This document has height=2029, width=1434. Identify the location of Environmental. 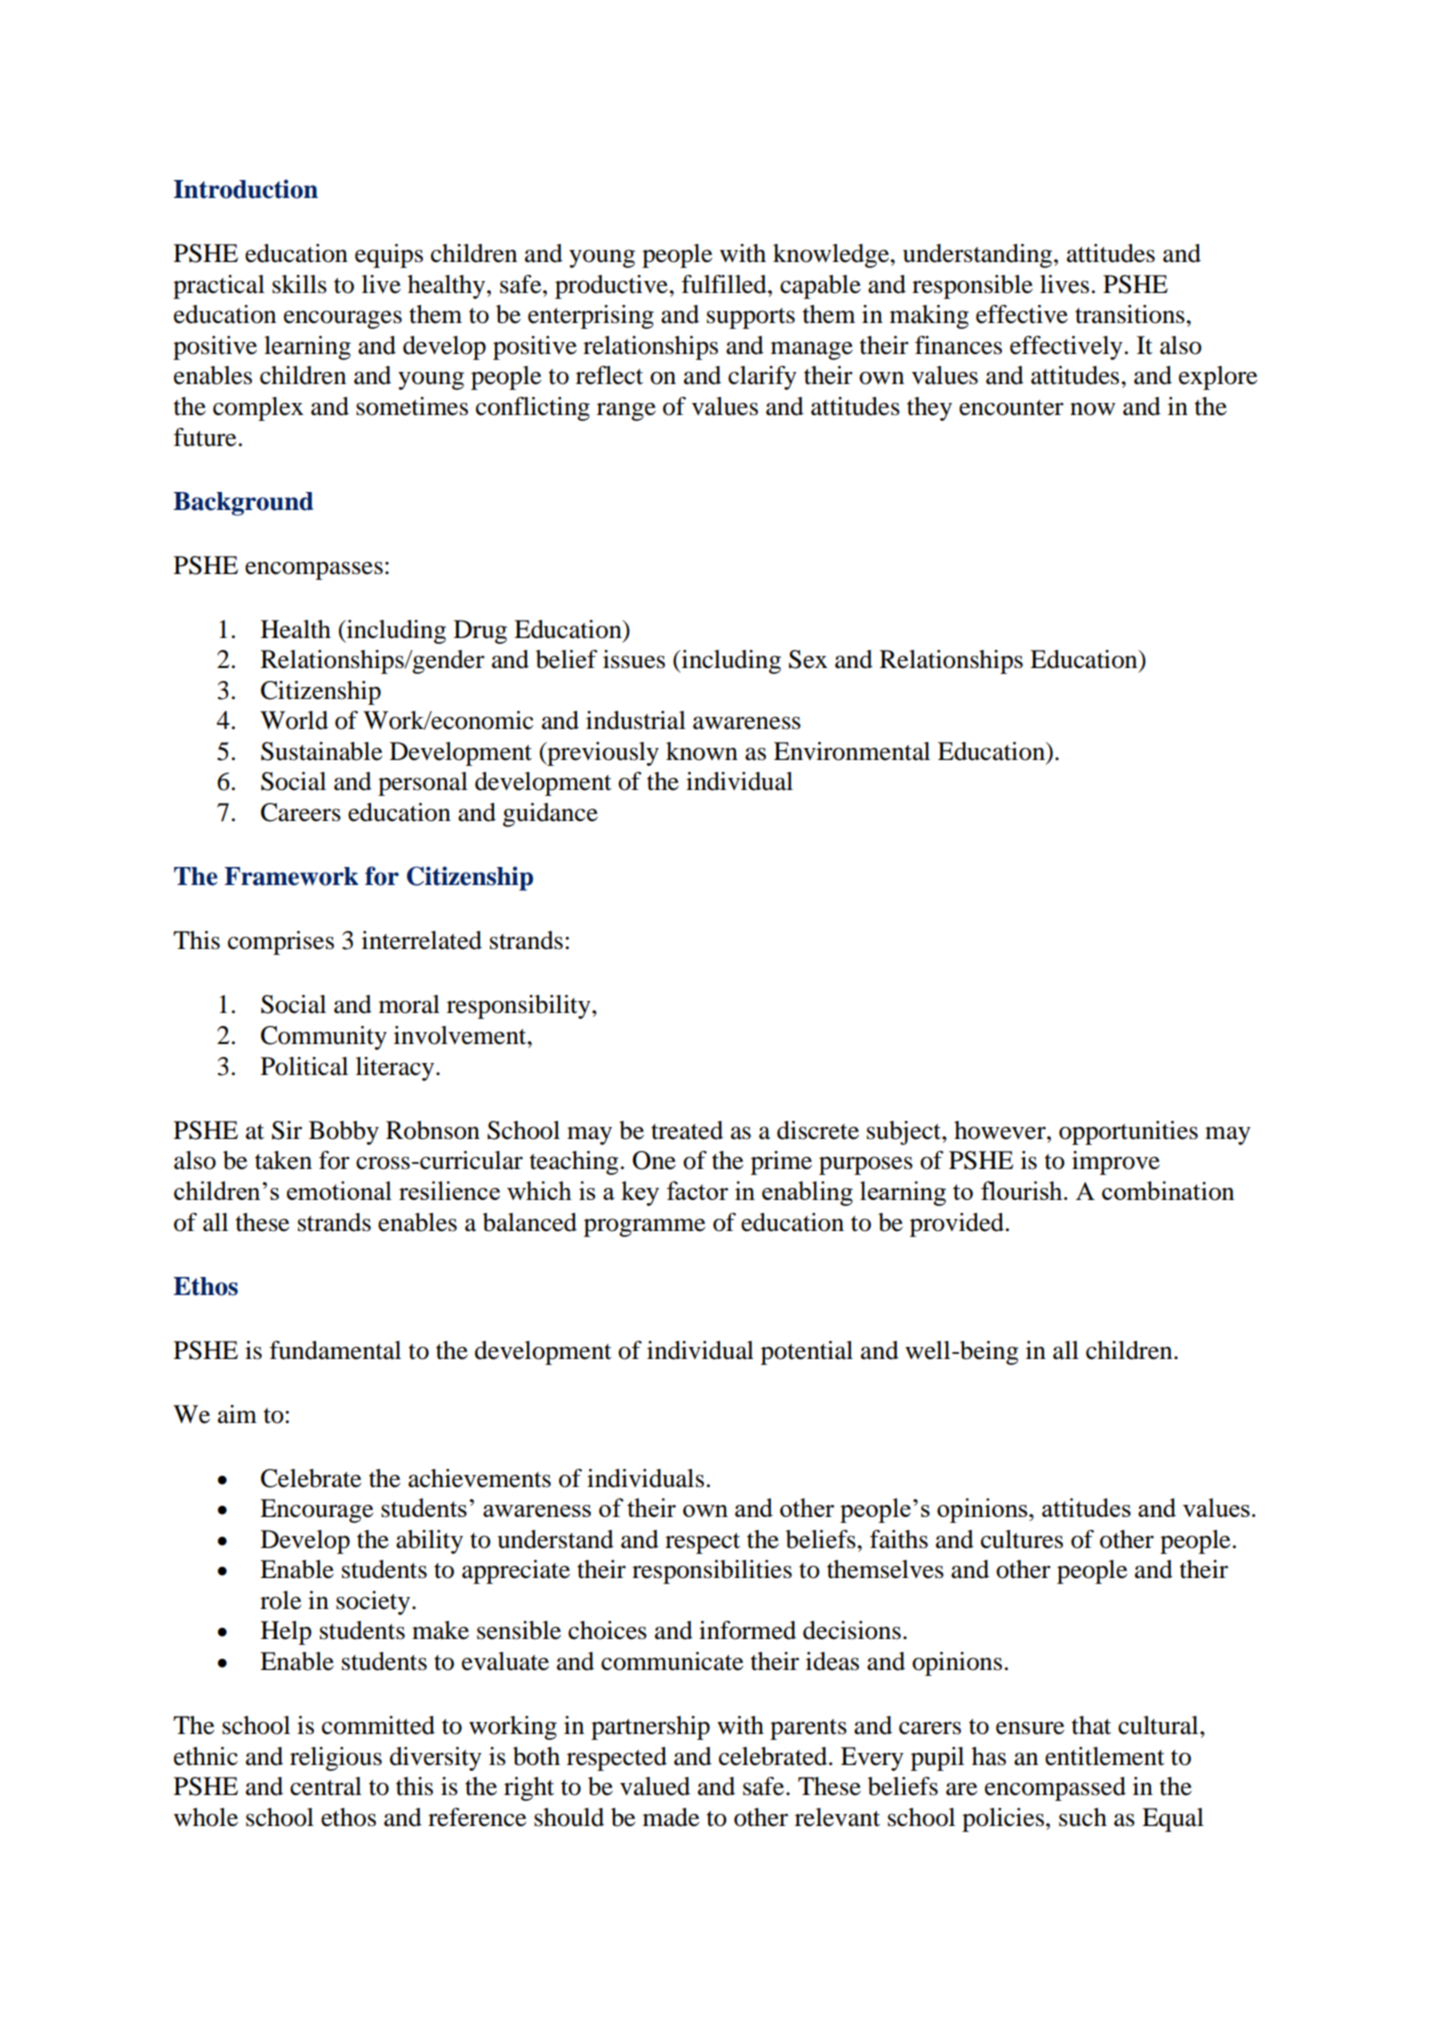
(852, 751).
